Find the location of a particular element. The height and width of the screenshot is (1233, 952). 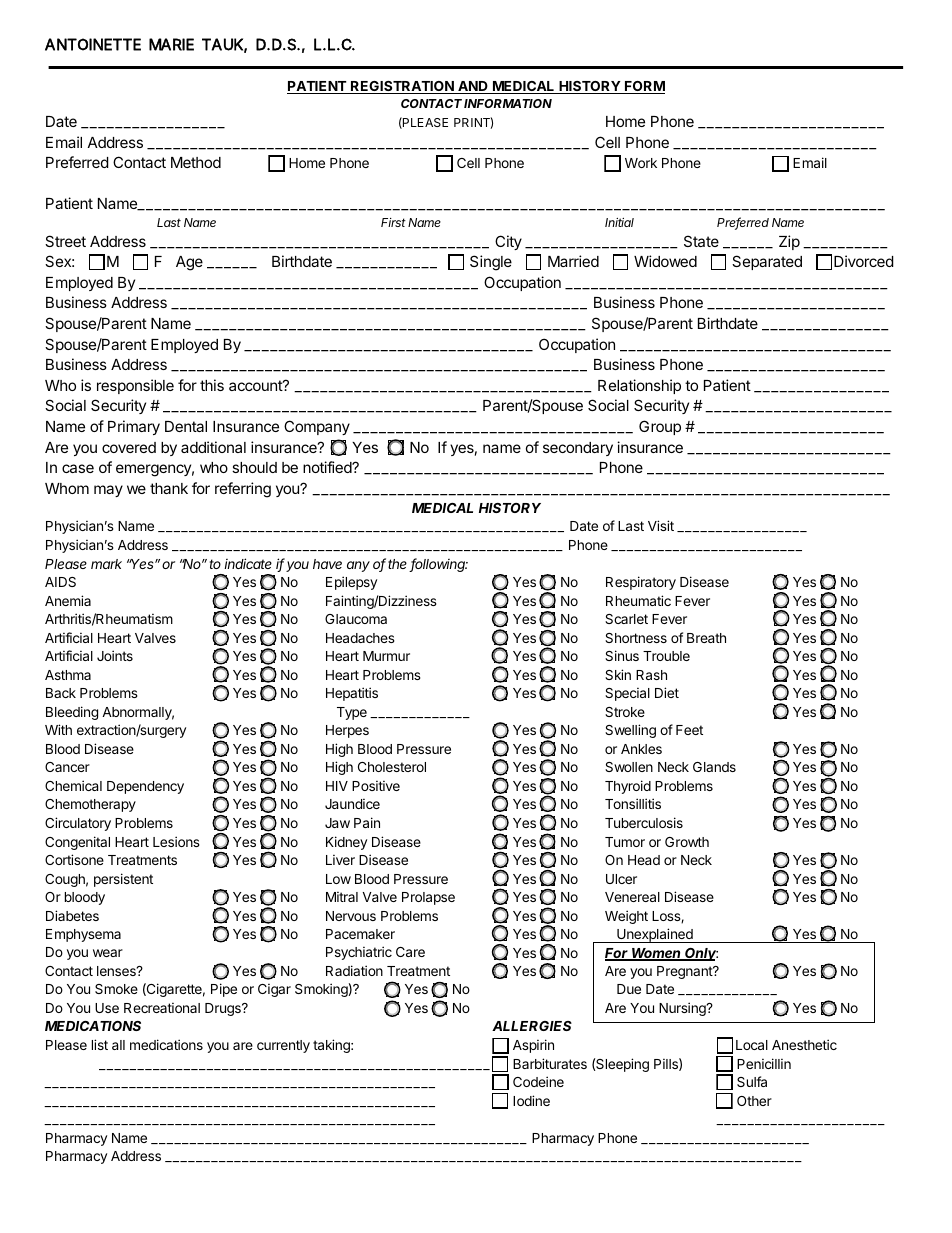

list is located at coordinates (100, 1044).
